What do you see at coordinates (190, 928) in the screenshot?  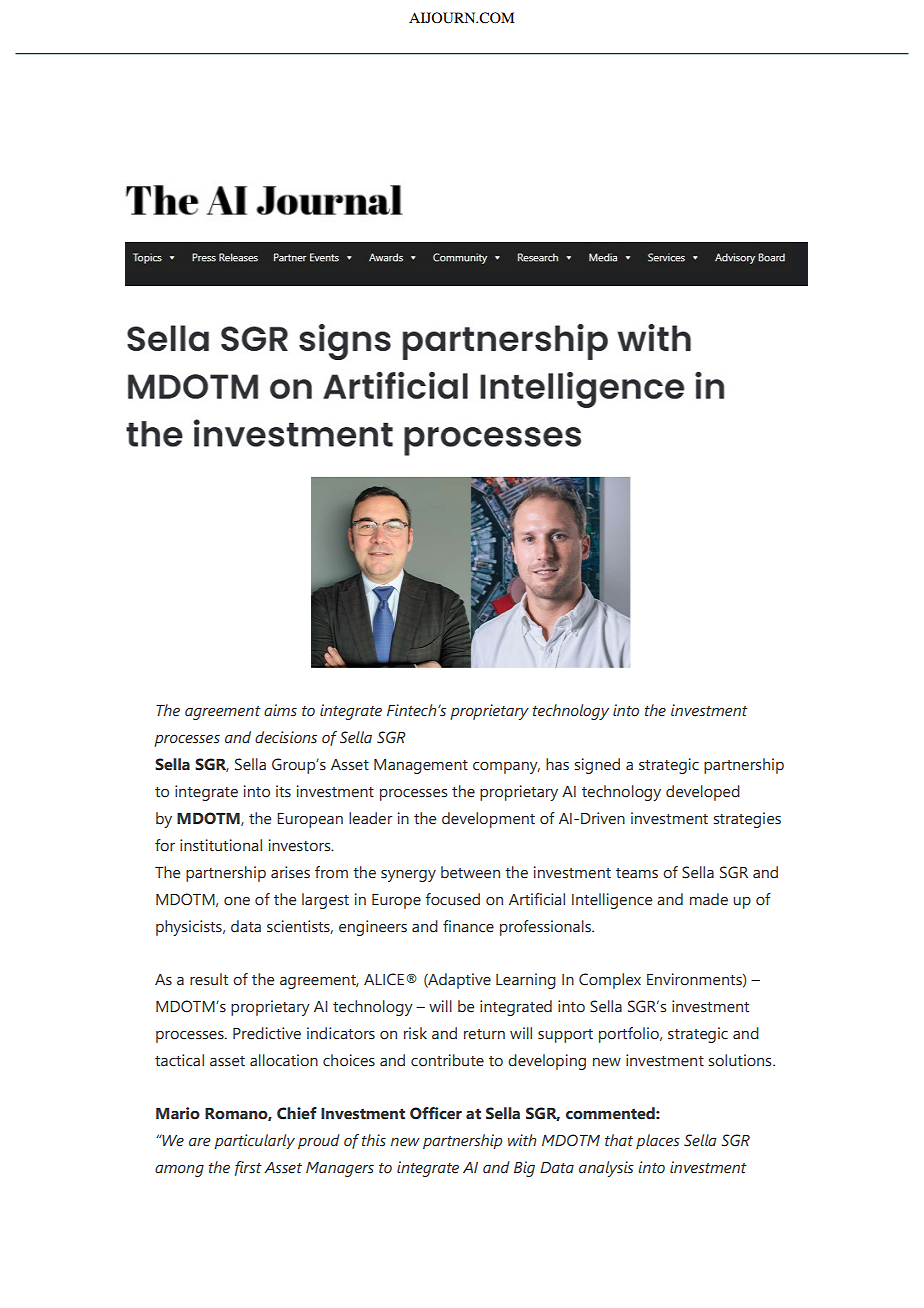 I see `physicists` at bounding box center [190, 928].
